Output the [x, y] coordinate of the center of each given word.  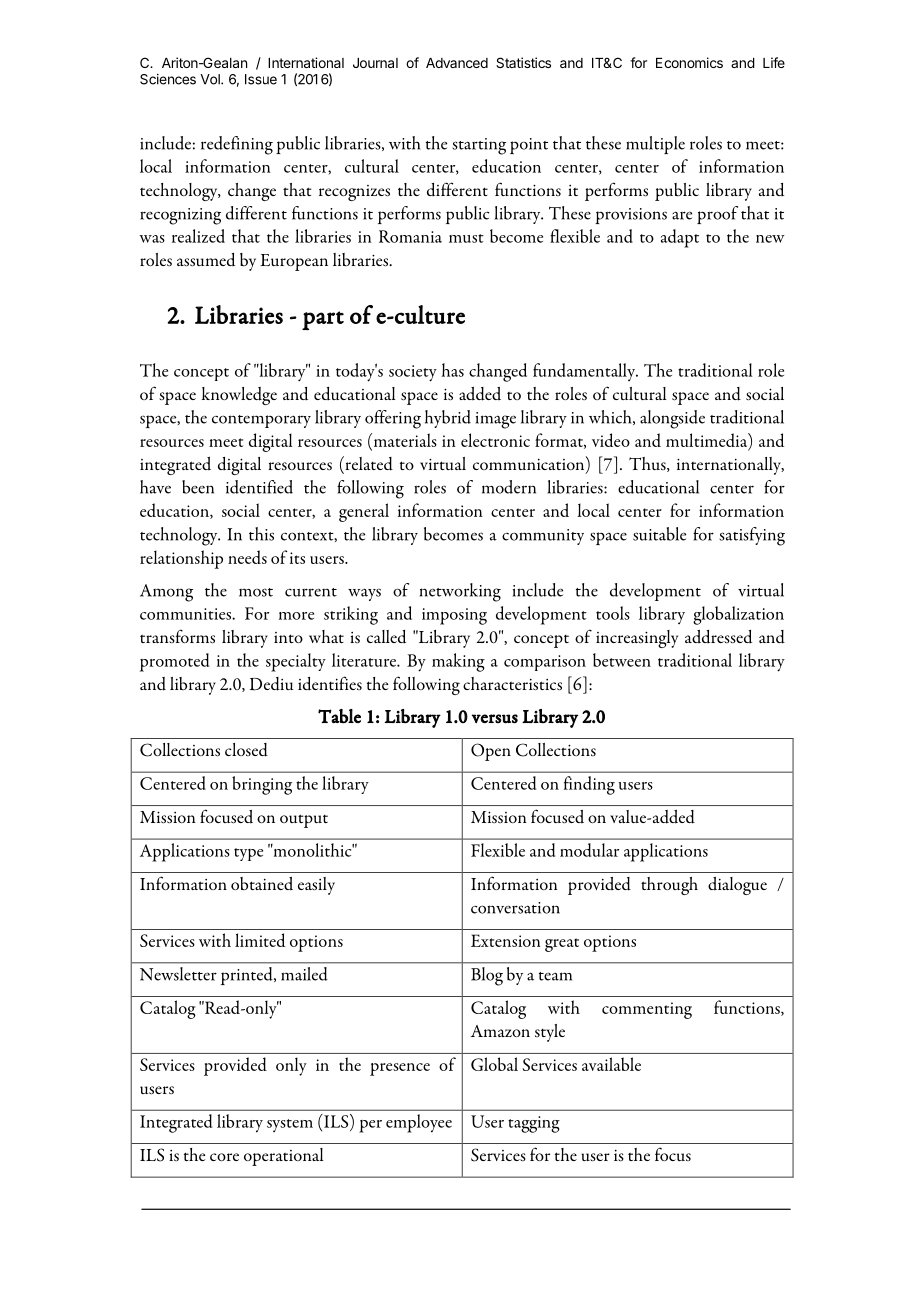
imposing [454, 616]
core [224, 1157]
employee [419, 1123]
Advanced [457, 63]
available [611, 1064]
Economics [689, 62]
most [256, 592]
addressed [718, 637]
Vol [211, 79]
